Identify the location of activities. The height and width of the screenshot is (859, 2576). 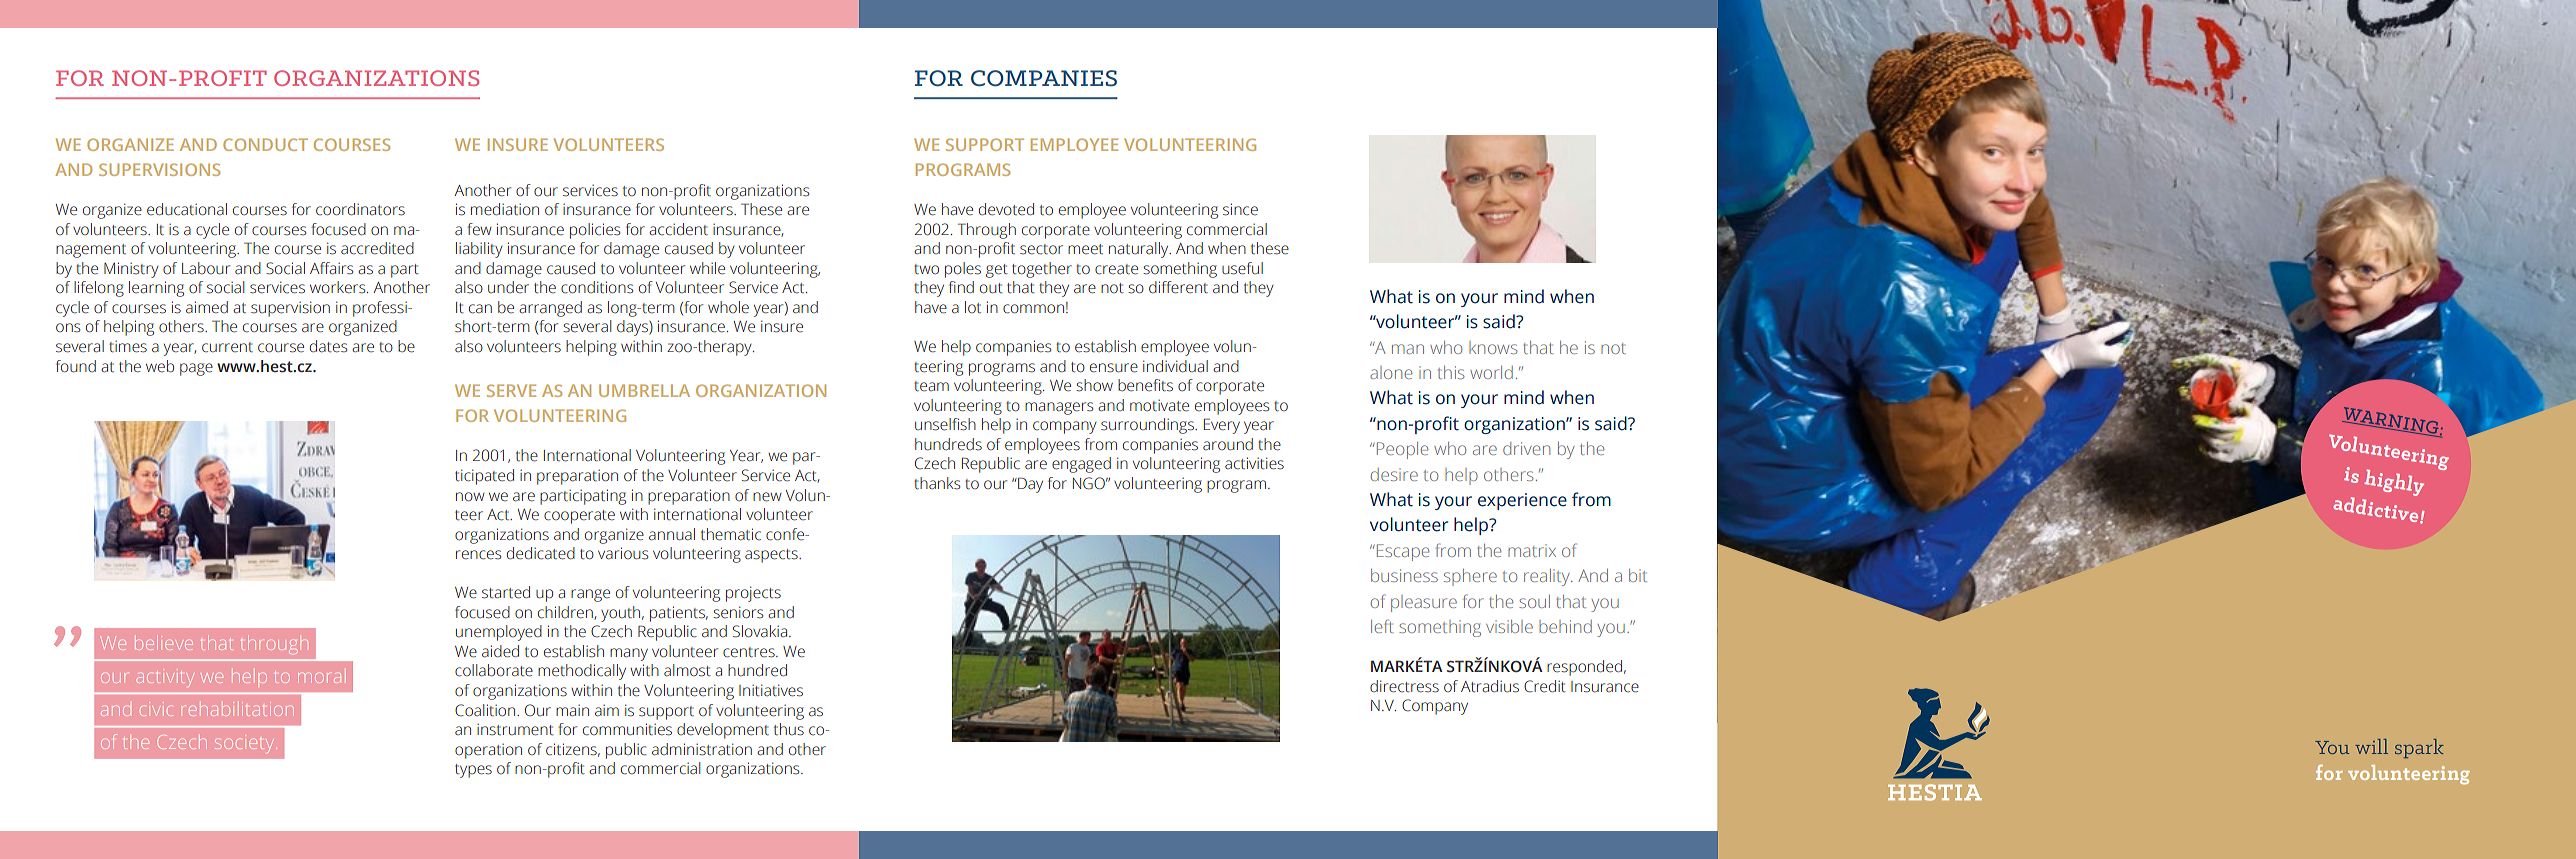
(1254, 463).
